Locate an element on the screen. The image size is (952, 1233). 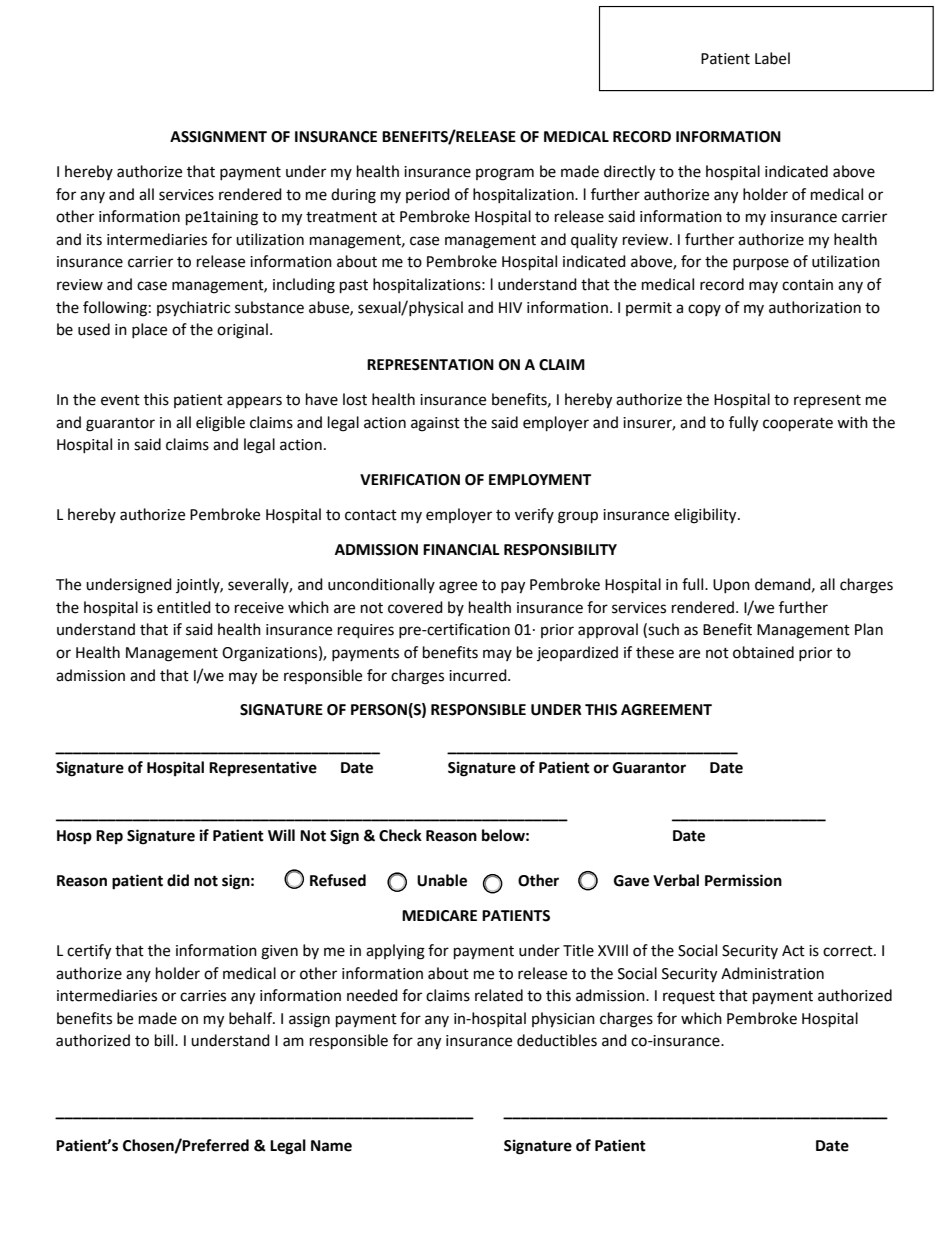
Unable is located at coordinates (442, 880).
